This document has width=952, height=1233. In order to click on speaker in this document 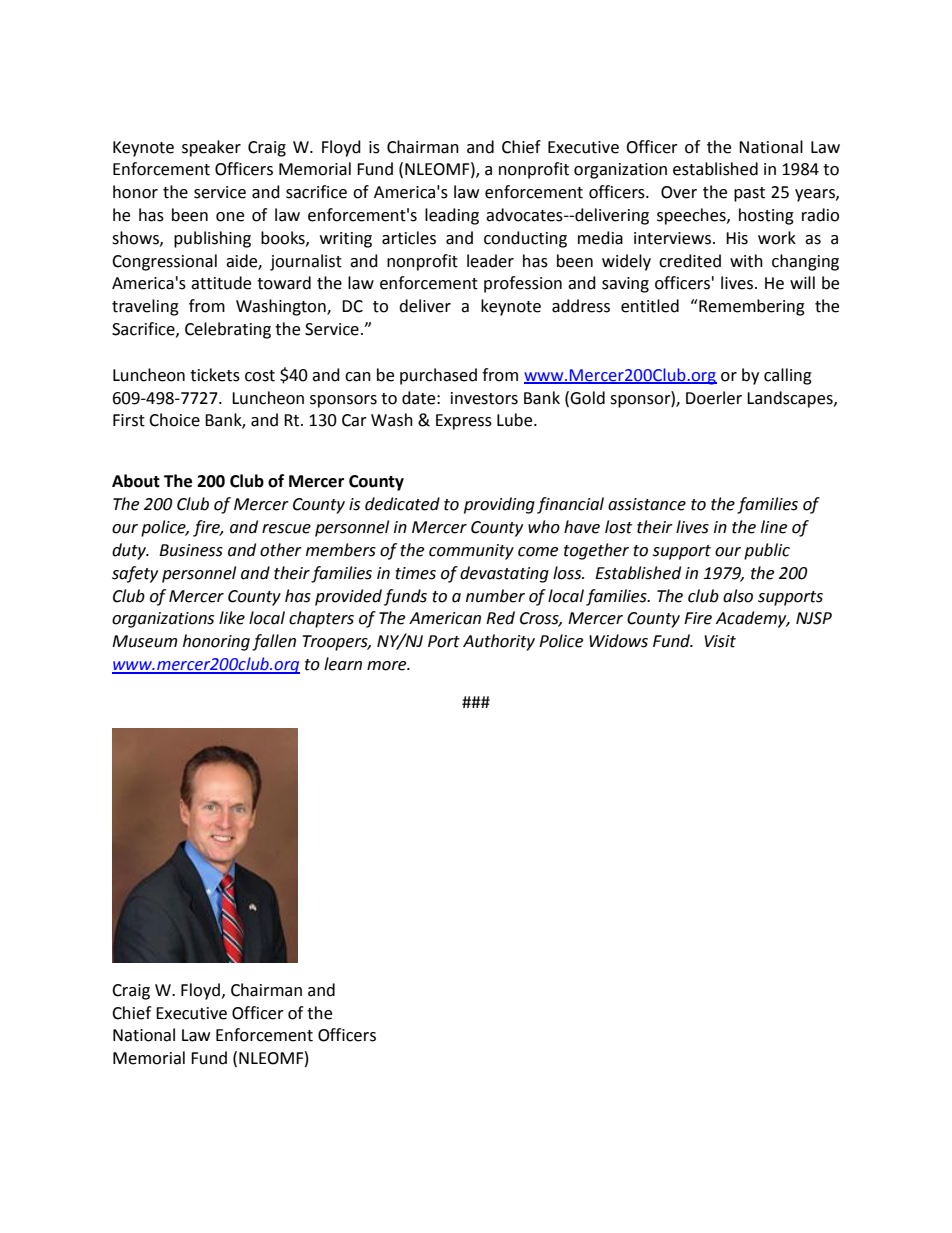, I will do `click(211, 148)`.
